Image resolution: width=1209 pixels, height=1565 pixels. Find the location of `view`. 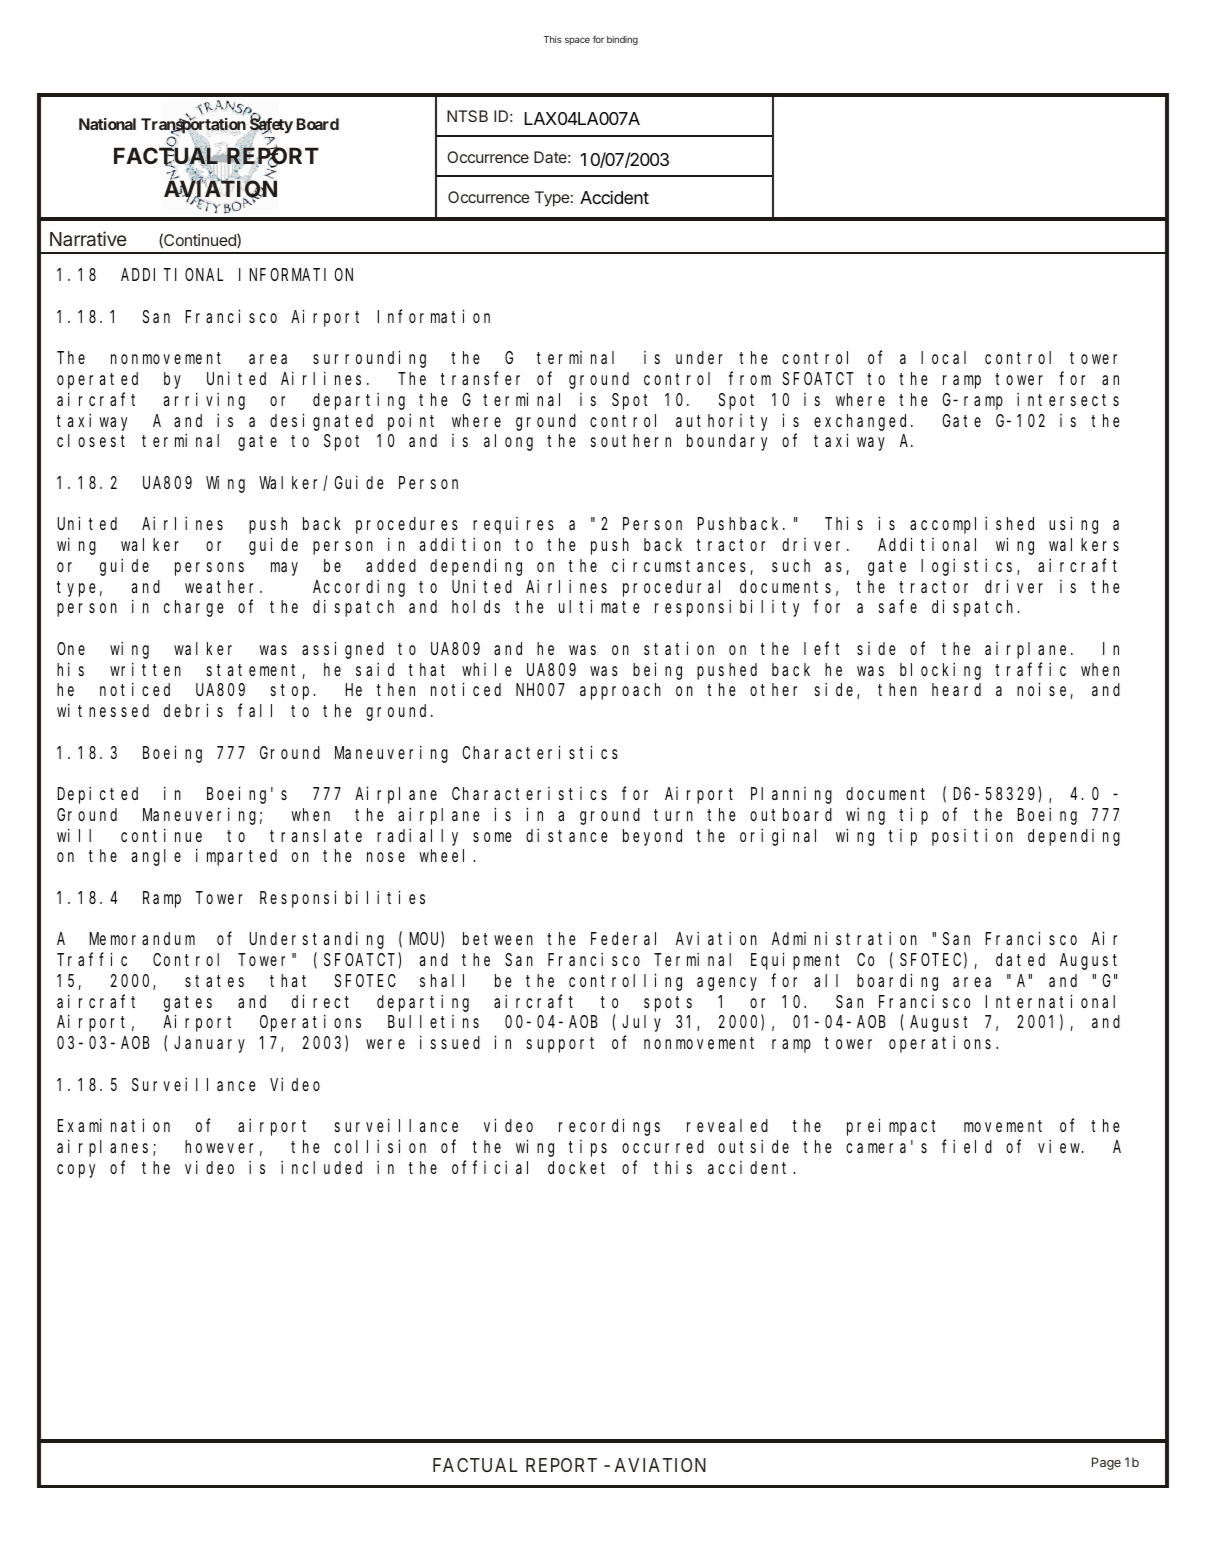

view is located at coordinates (1060, 1146).
